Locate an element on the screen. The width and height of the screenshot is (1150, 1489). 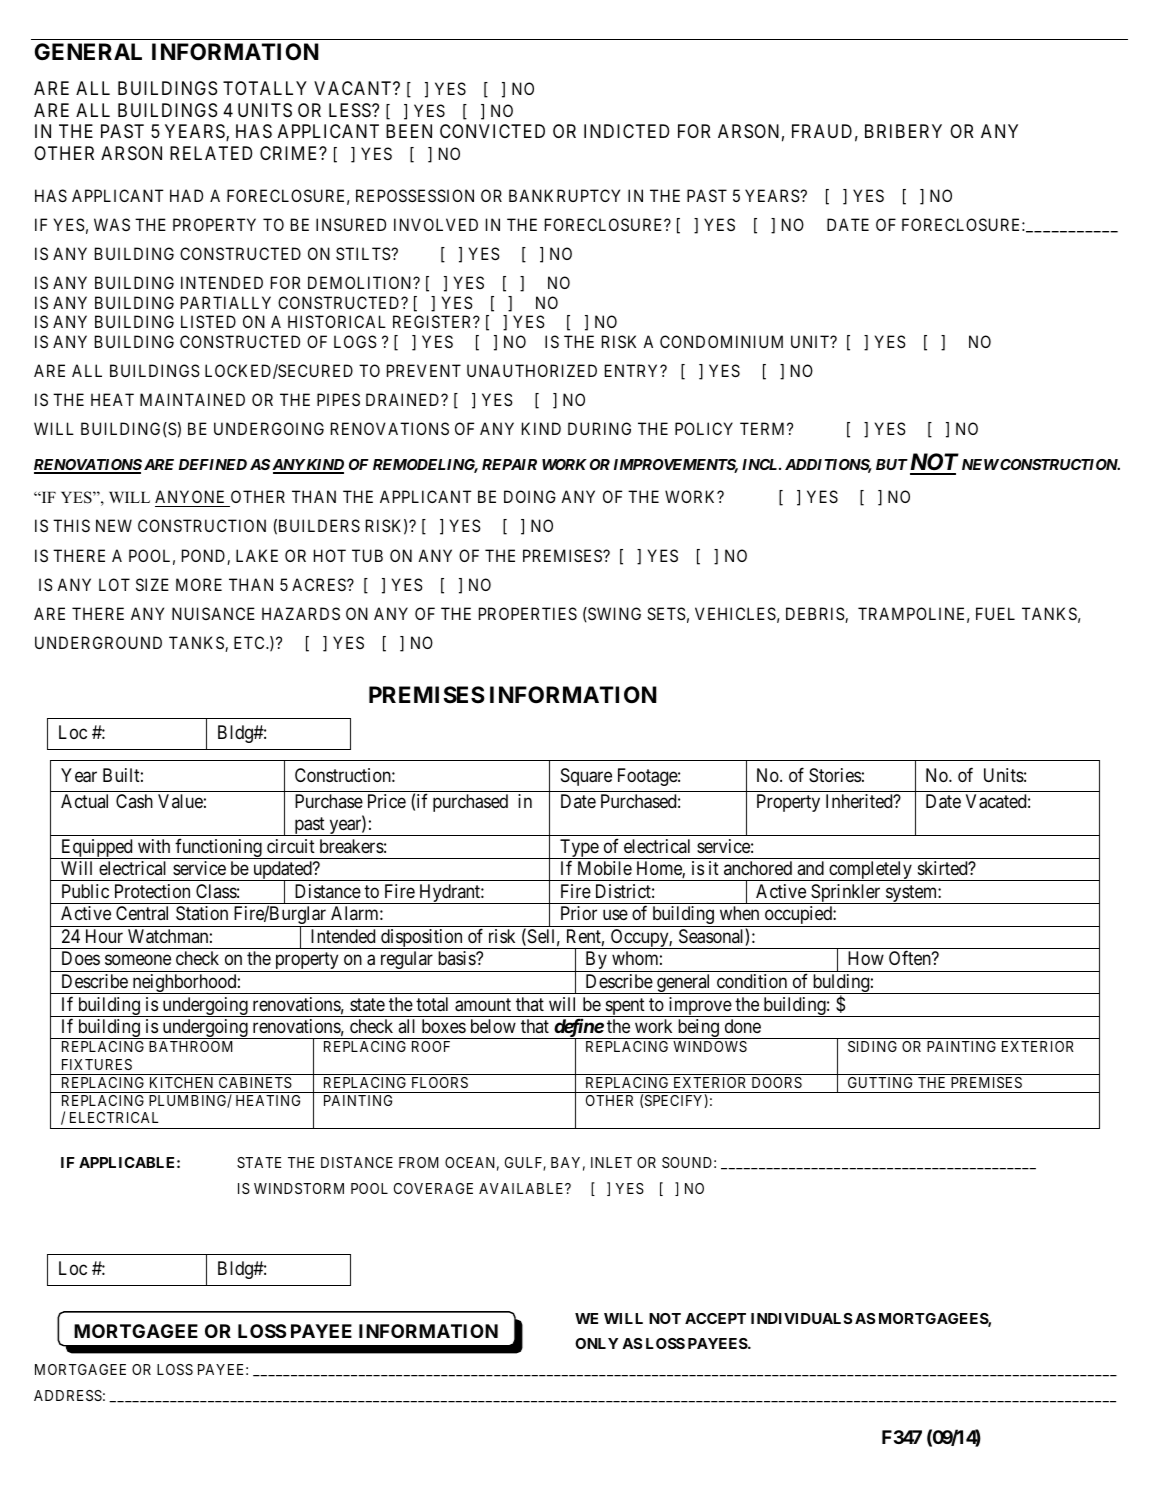
RELATED is located at coordinates (211, 153).
